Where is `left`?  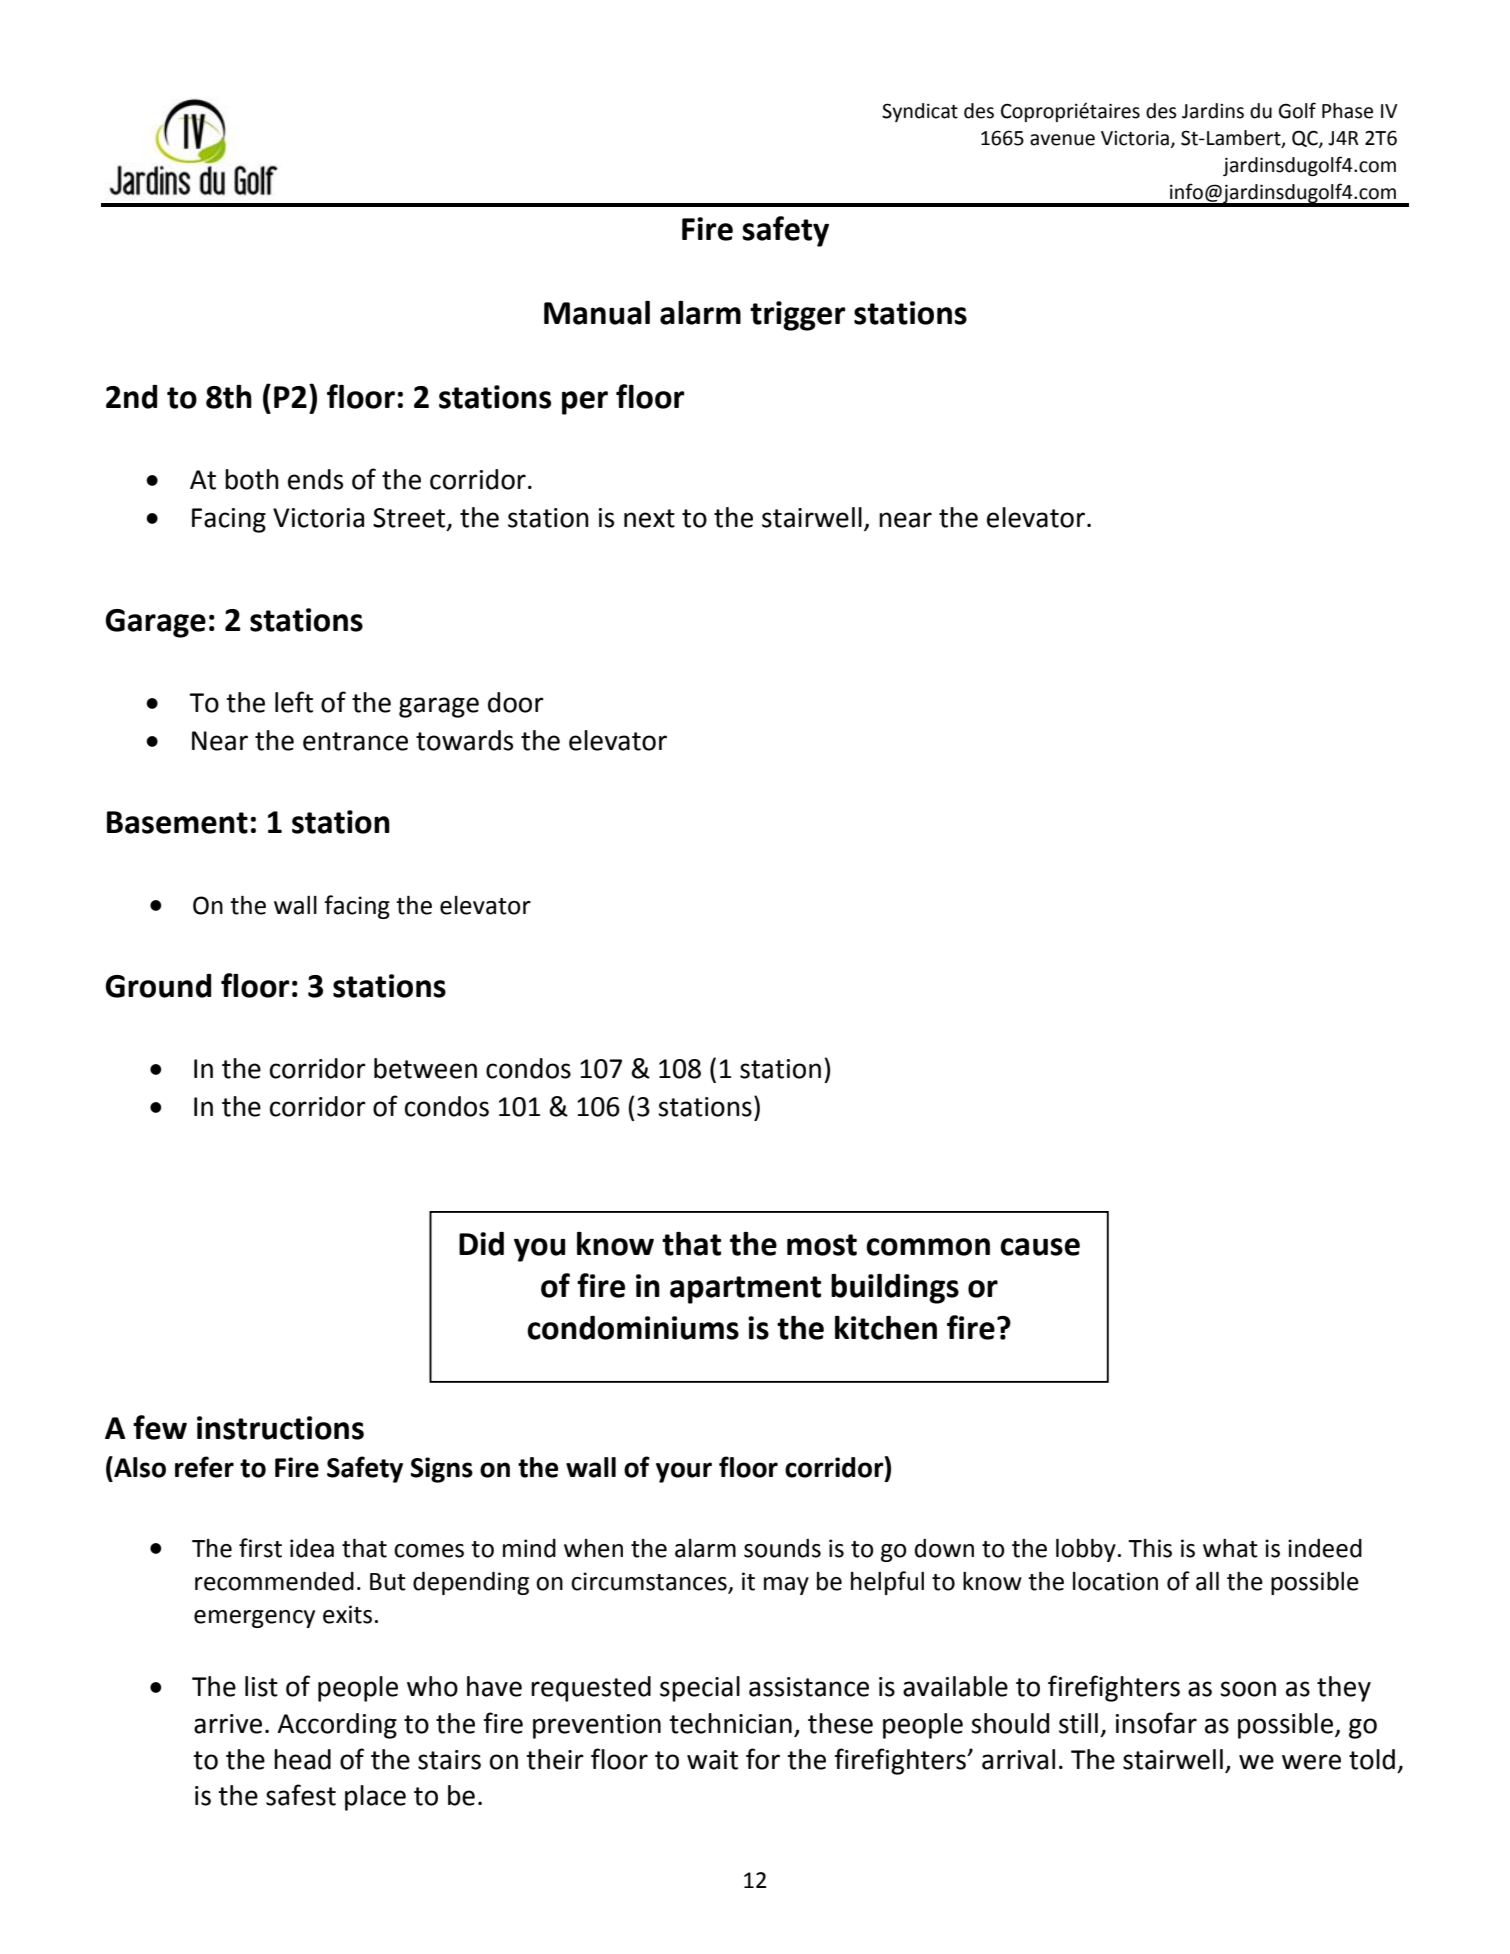
left is located at coordinates (294, 702).
